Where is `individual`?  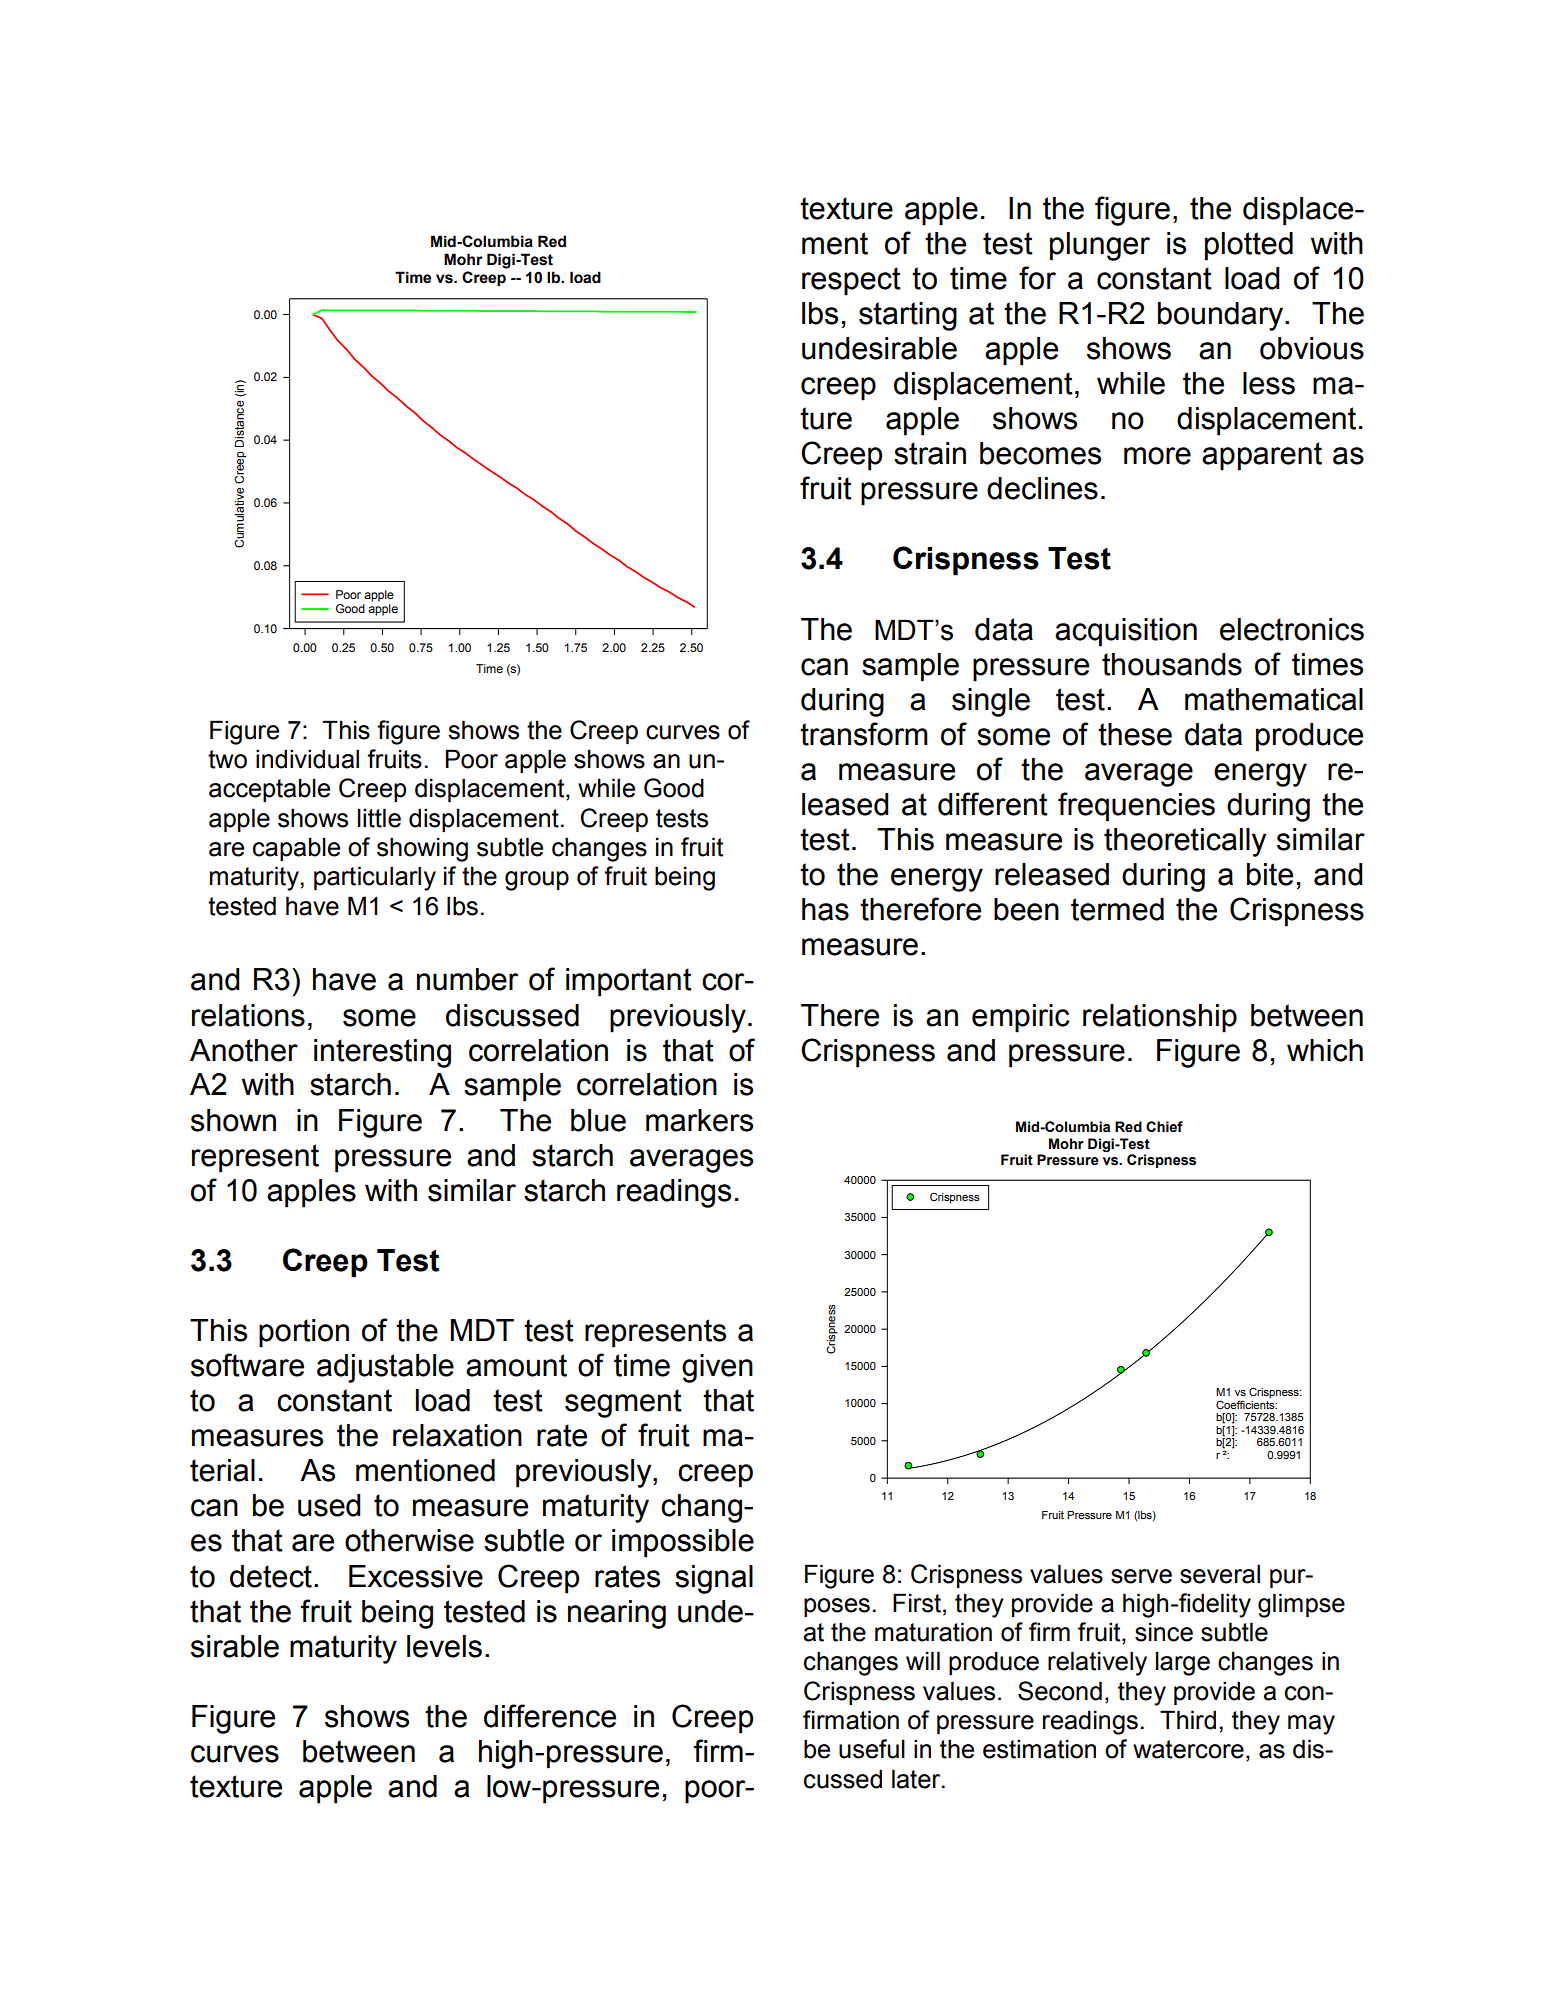 individual is located at coordinates (307, 759).
